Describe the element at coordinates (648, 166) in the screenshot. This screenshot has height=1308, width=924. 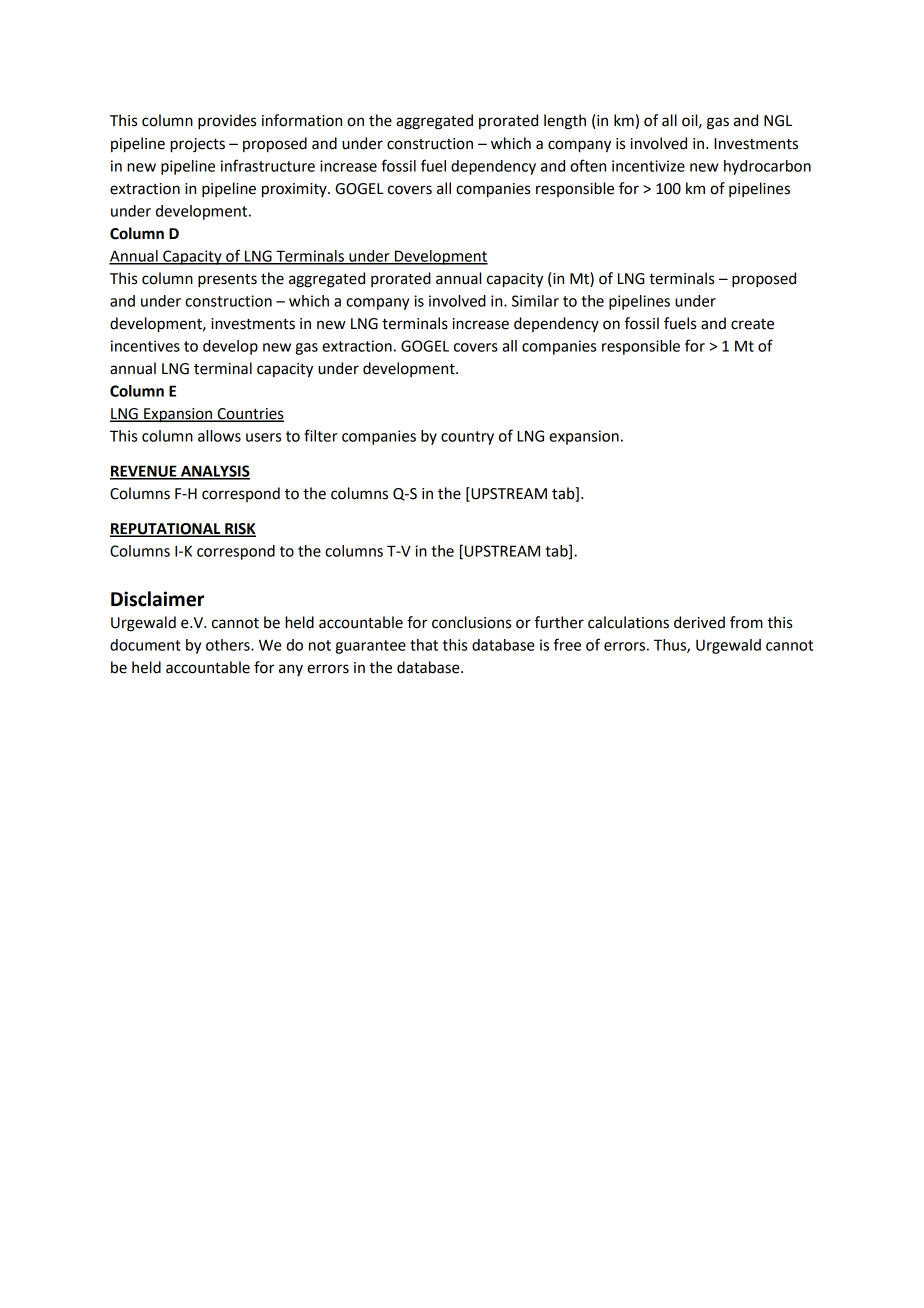
I see `incentivize` at that location.
